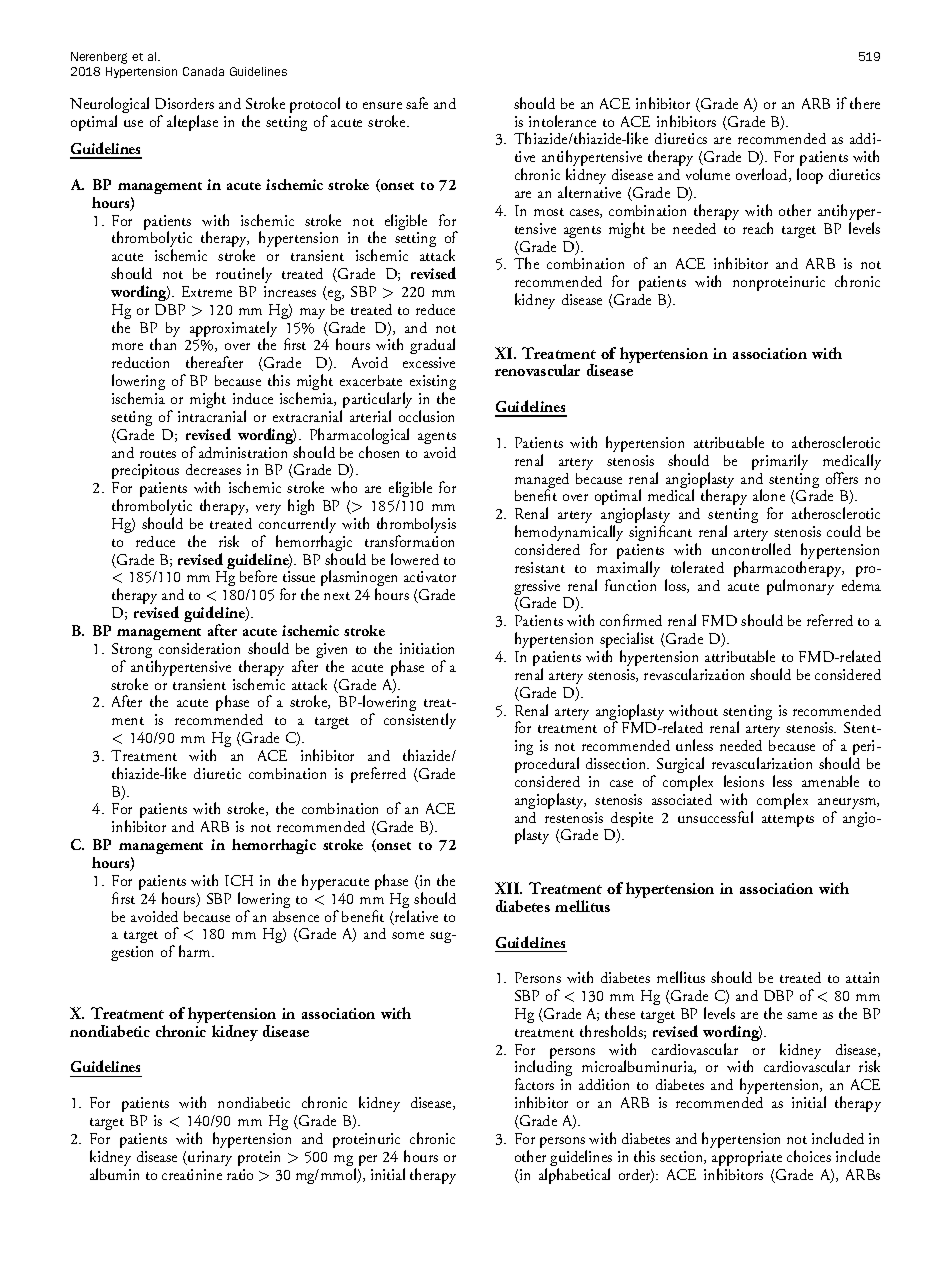  Describe the element at coordinates (810, 176) in the screenshot. I see `loop` at that location.
